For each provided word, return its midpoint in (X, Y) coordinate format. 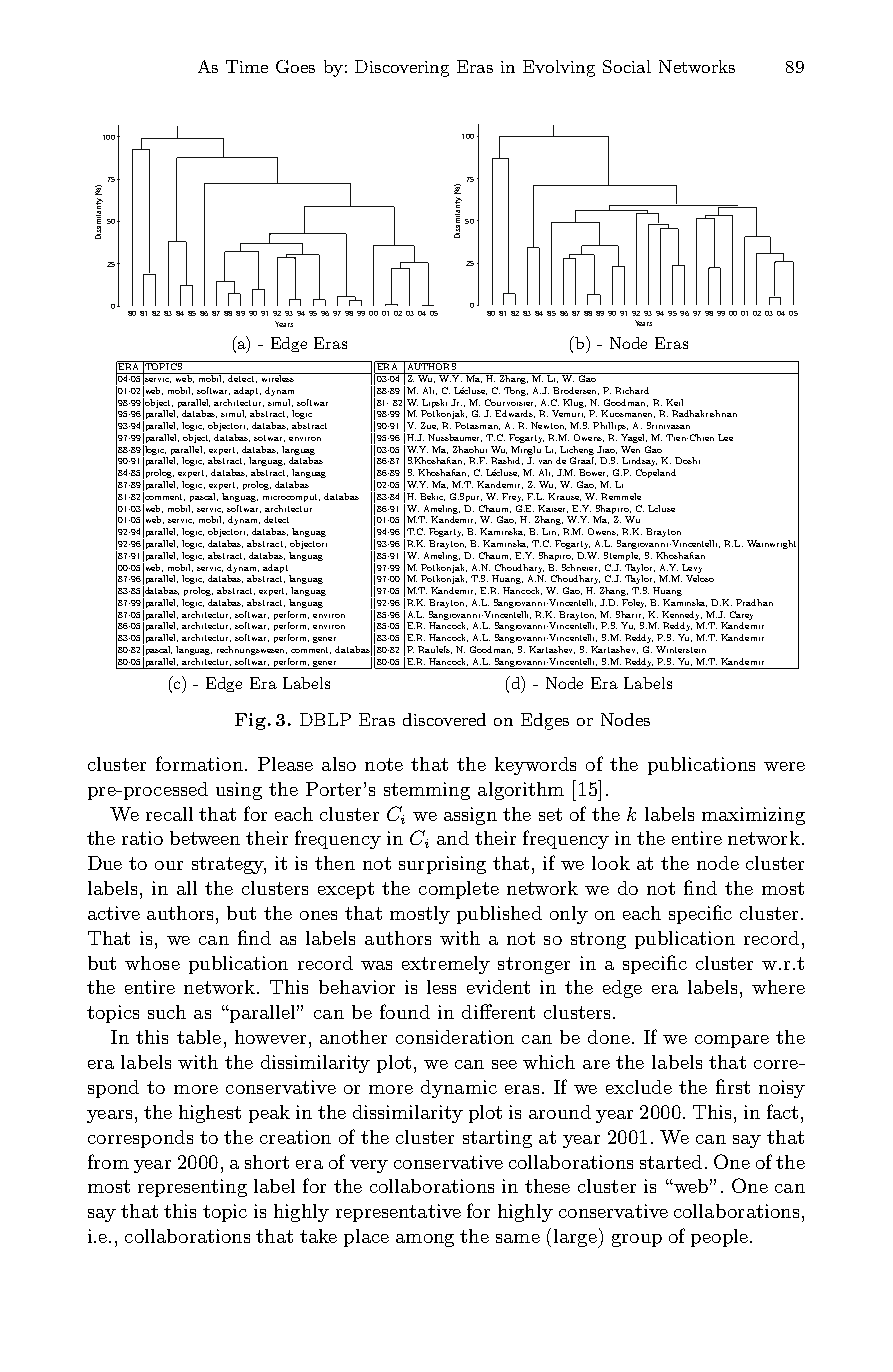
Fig (250, 721)
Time (247, 66)
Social (627, 66)
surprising (442, 865)
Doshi (687, 460)
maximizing (753, 816)
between (205, 838)
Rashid (507, 461)
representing (192, 1188)
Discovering (402, 68)
